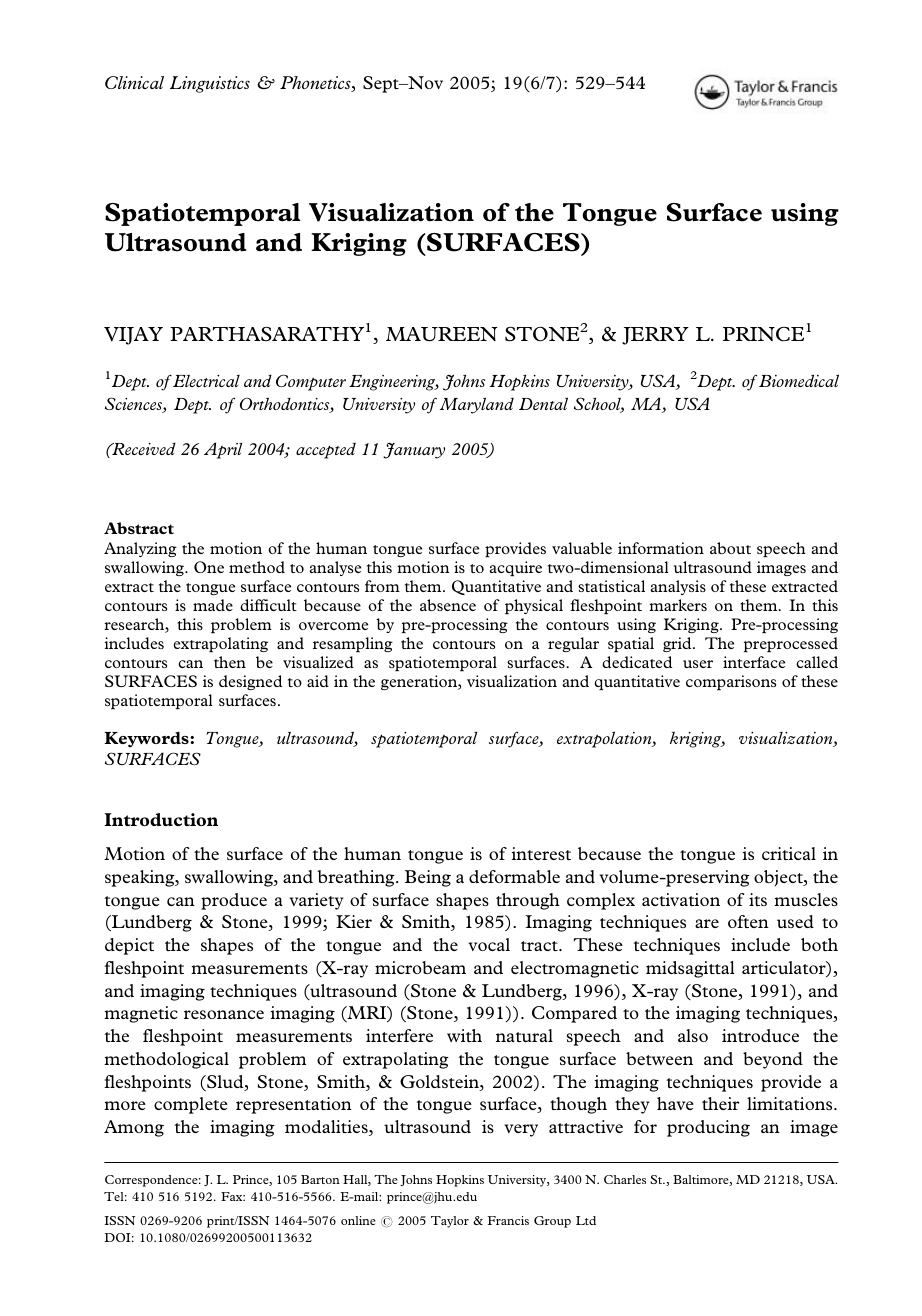 The image size is (922, 1316). What do you see at coordinates (514, 876) in the image?
I see `deformable` at bounding box center [514, 876].
